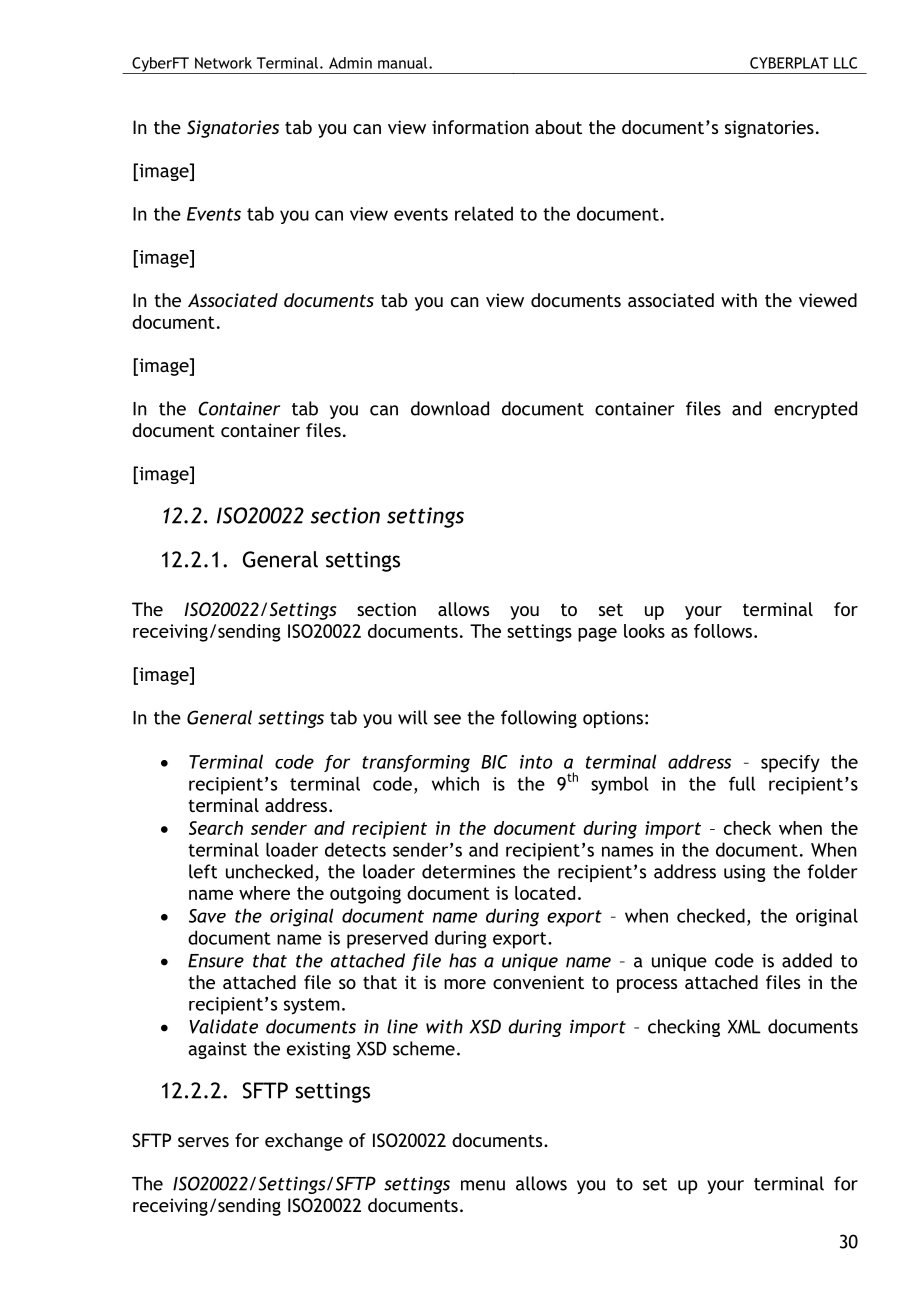 This screenshot has width=924, height=1308. What do you see at coordinates (724, 631) in the screenshot?
I see `follows` at bounding box center [724, 631].
